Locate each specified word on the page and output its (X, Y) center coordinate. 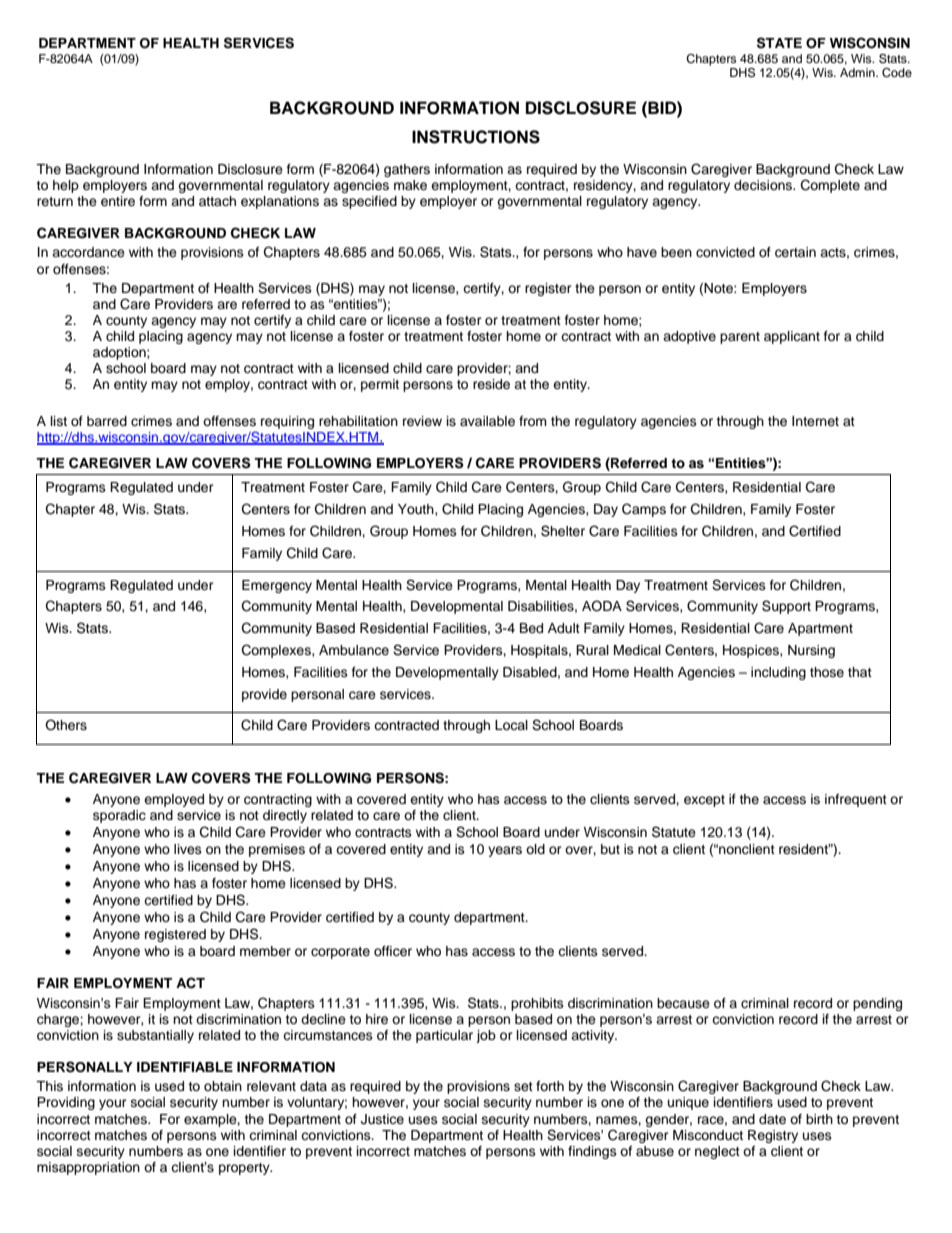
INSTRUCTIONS (476, 137)
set (523, 1086)
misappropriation (88, 1168)
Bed (531, 628)
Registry (773, 1136)
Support (786, 607)
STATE (779, 43)
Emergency (277, 586)
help (66, 186)
